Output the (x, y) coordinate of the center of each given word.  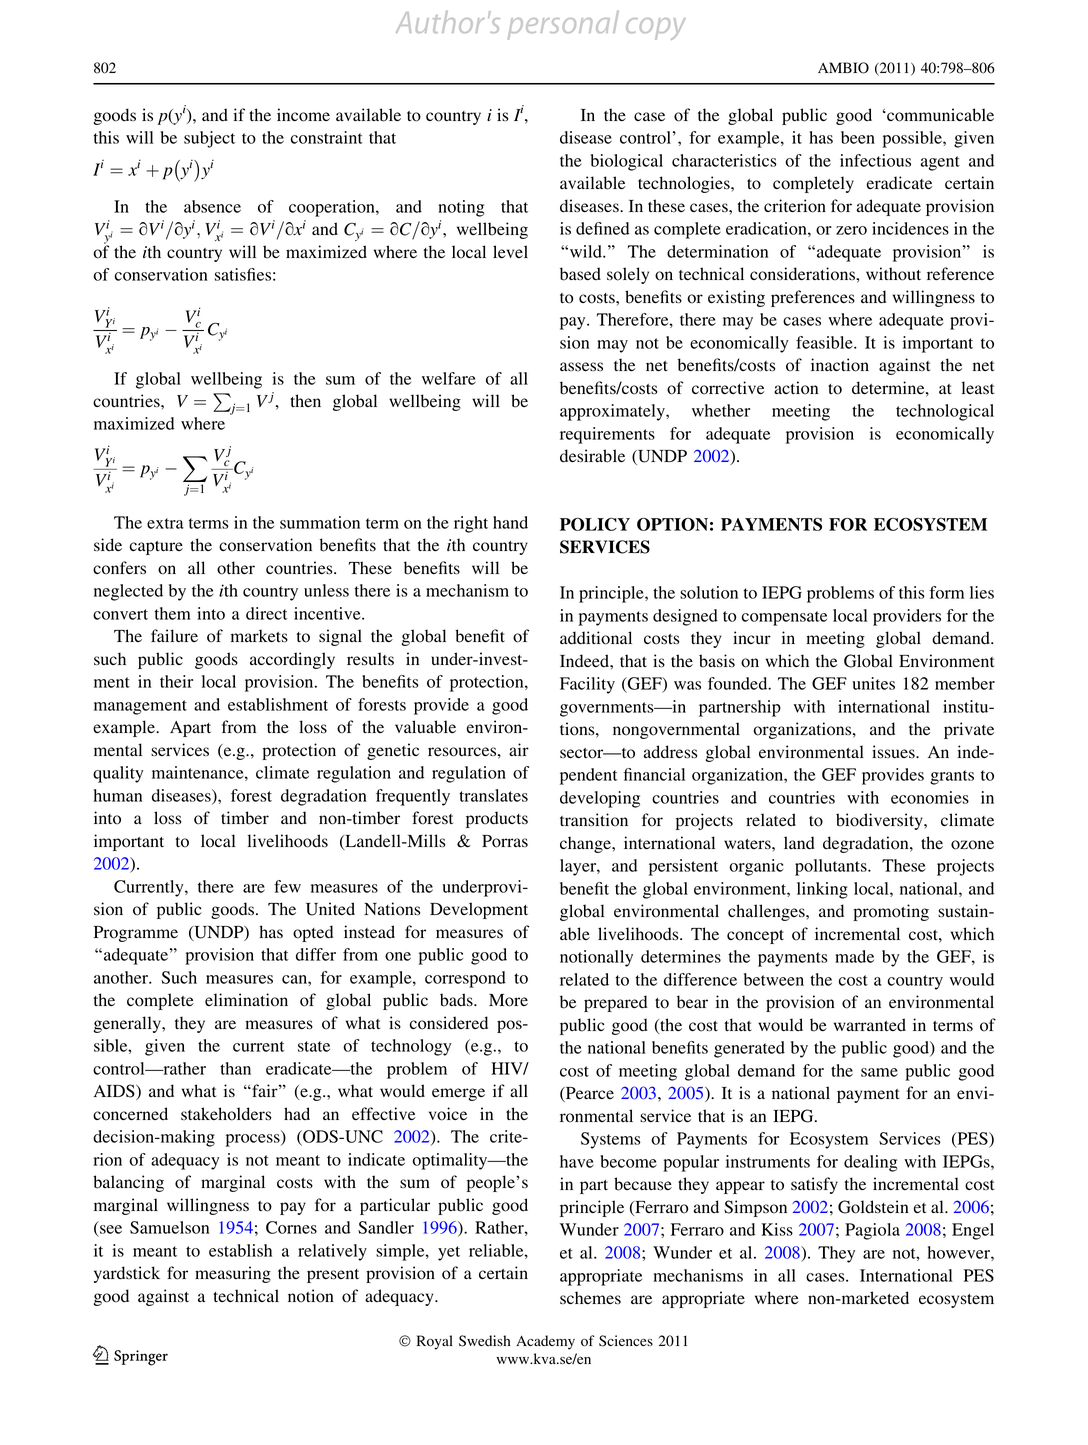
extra (165, 523)
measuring (233, 1274)
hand (510, 522)
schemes (590, 1297)
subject (209, 139)
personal (563, 25)
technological (945, 412)
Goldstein (873, 1207)
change (586, 844)
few (287, 886)
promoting (891, 912)
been (858, 137)
